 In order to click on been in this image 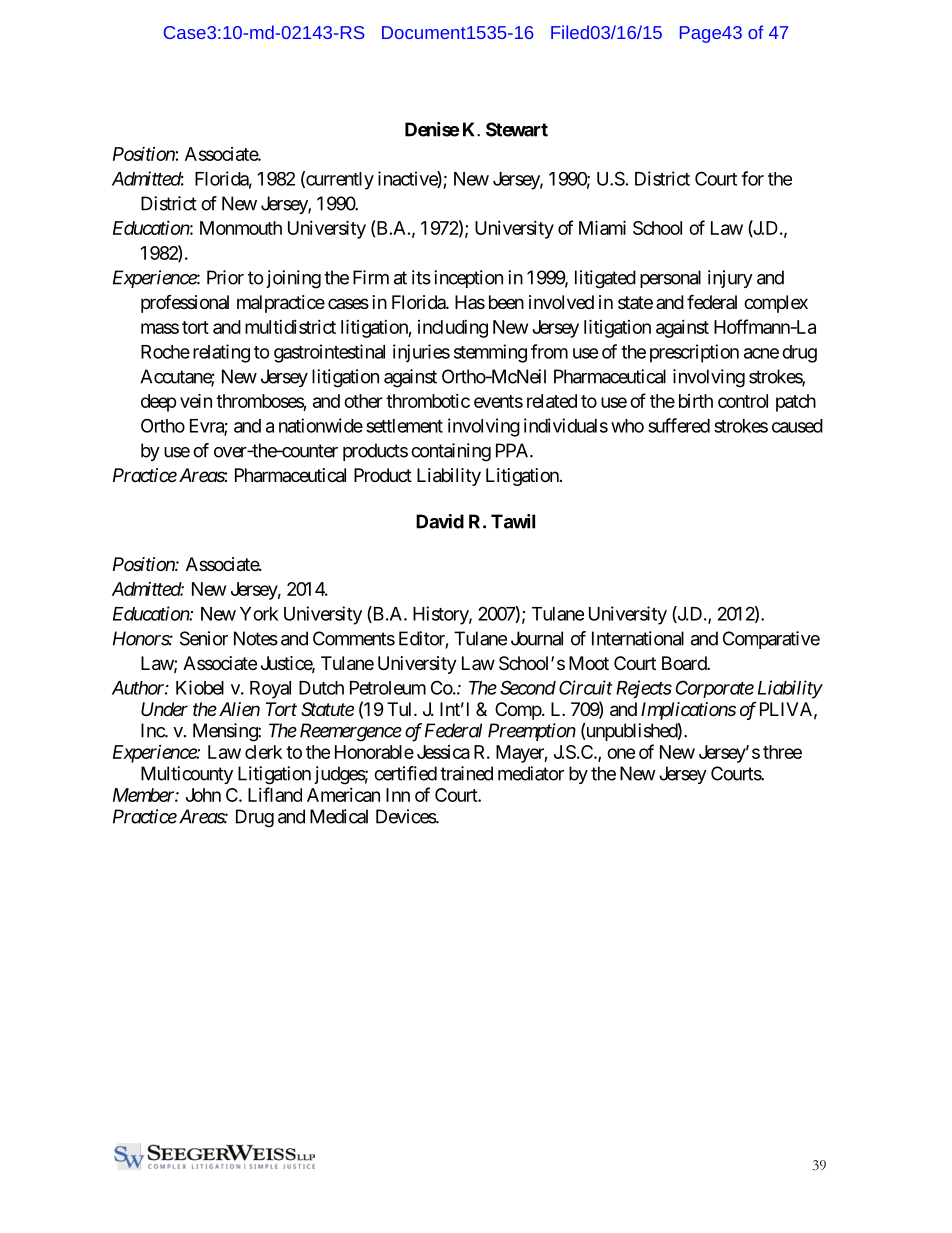, I will do `click(506, 302)`.
